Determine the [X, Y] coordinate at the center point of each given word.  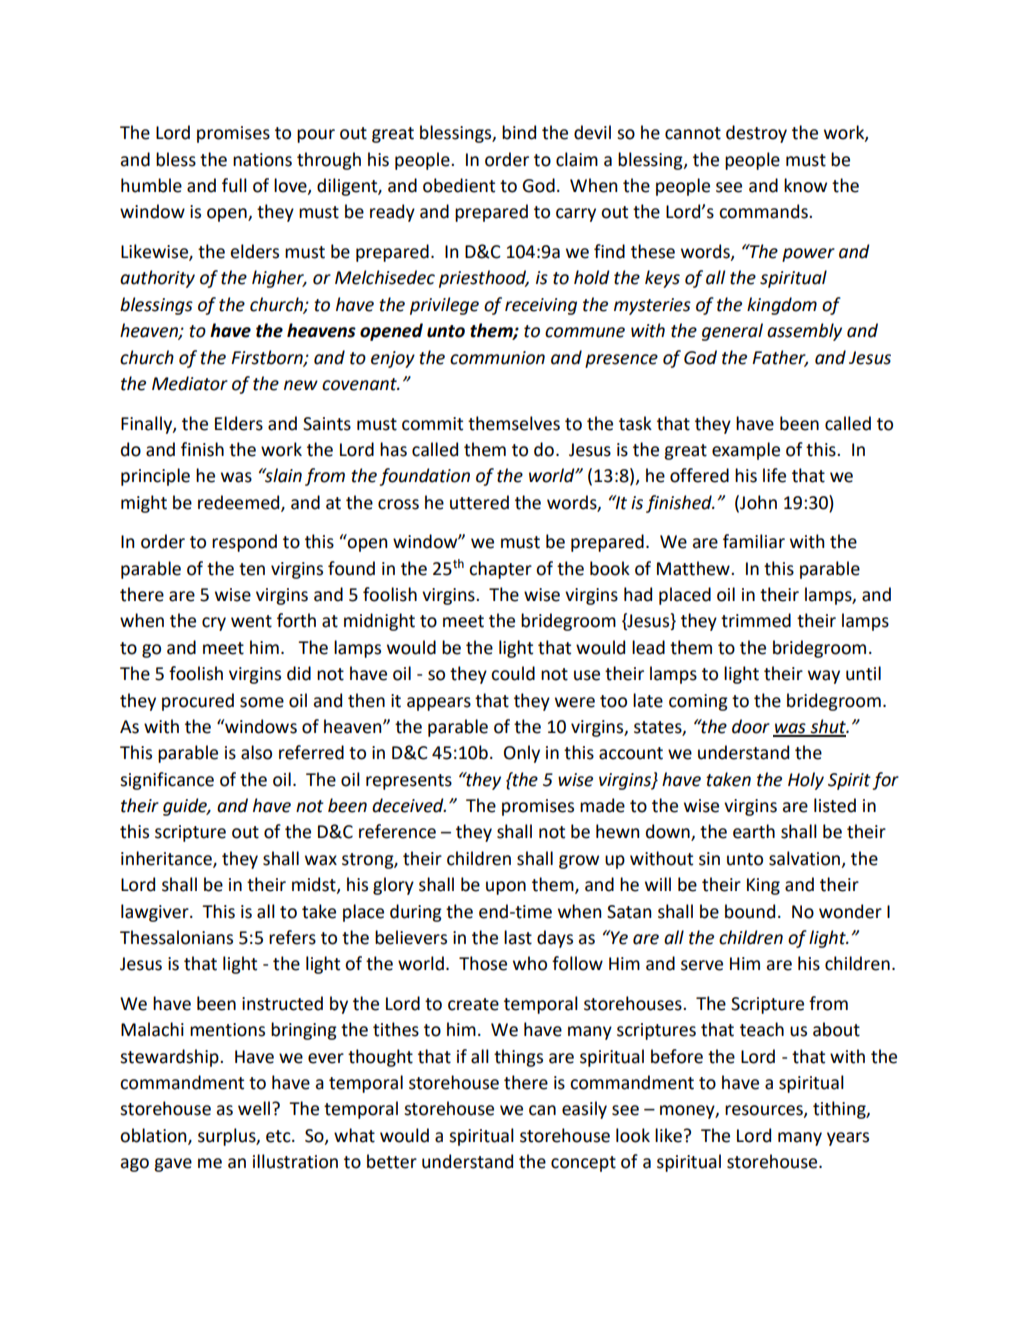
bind [519, 132]
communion [497, 358]
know [805, 185]
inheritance [167, 859]
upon [506, 888]
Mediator [190, 383]
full [234, 185]
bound [750, 911]
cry [214, 624]
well [255, 1108]
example [746, 451]
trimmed [756, 620]
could [513, 673]
